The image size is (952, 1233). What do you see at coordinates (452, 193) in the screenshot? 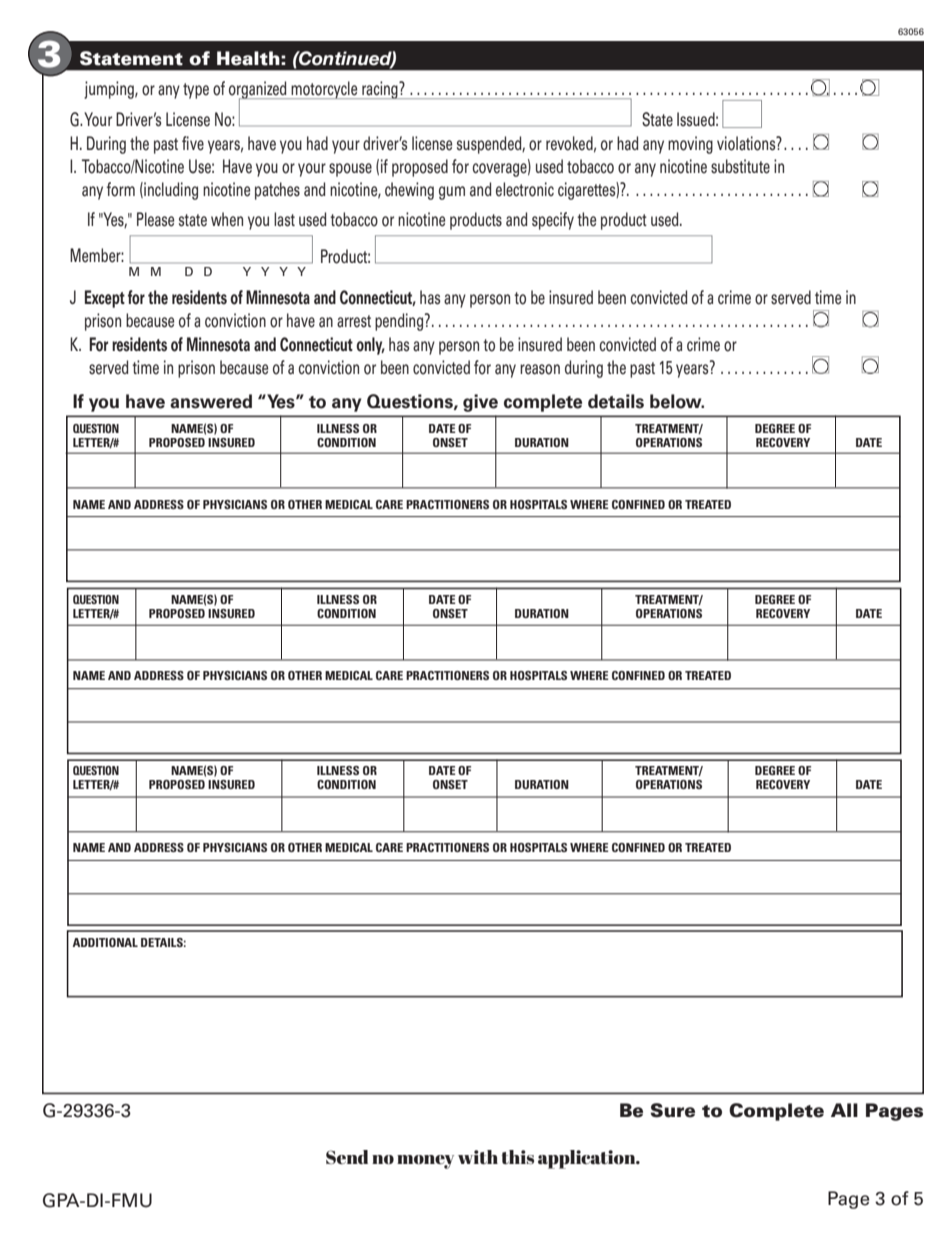
I see `gum` at bounding box center [452, 193].
